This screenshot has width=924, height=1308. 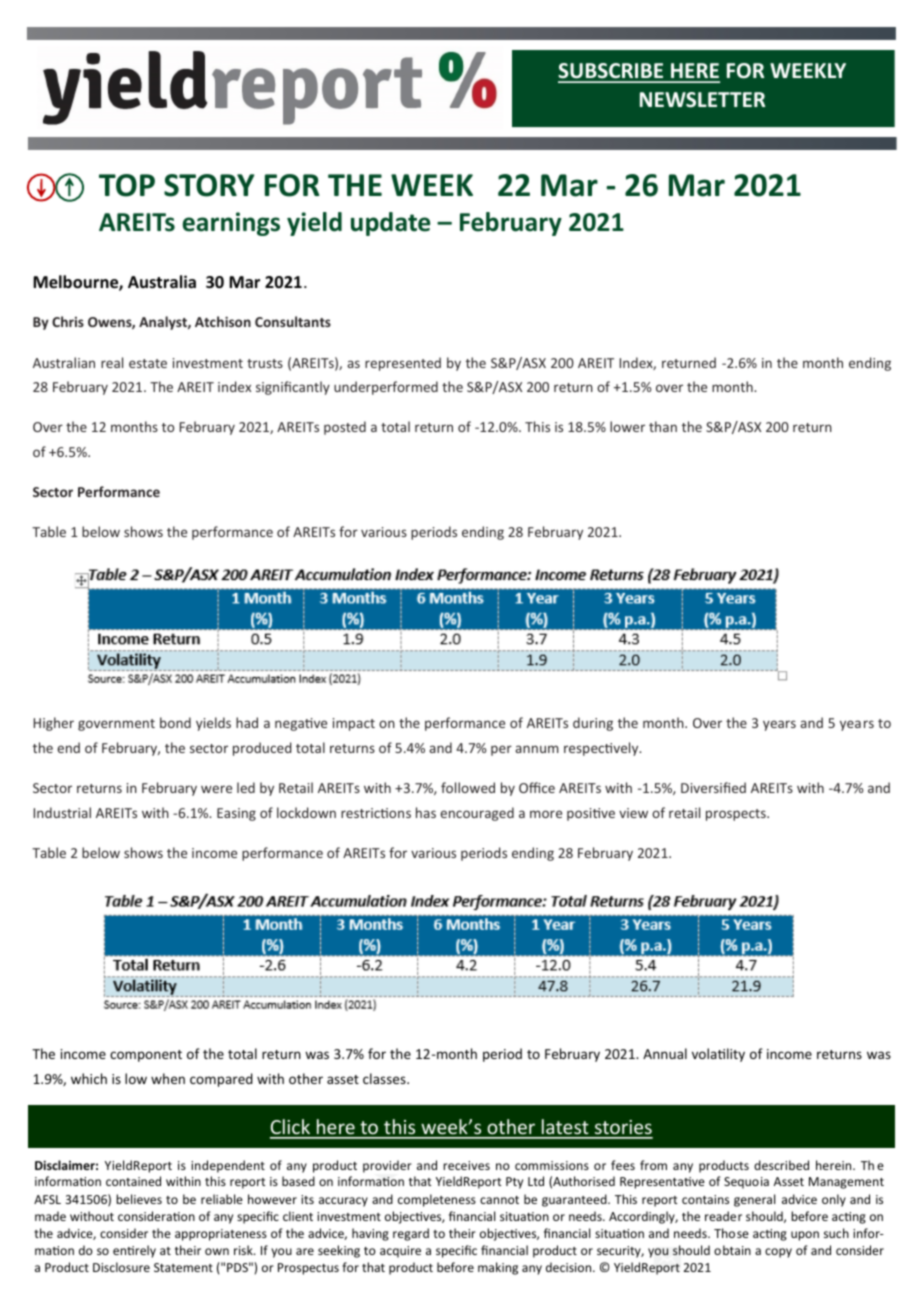 What do you see at coordinates (354, 724) in the screenshot?
I see `impact` at bounding box center [354, 724].
